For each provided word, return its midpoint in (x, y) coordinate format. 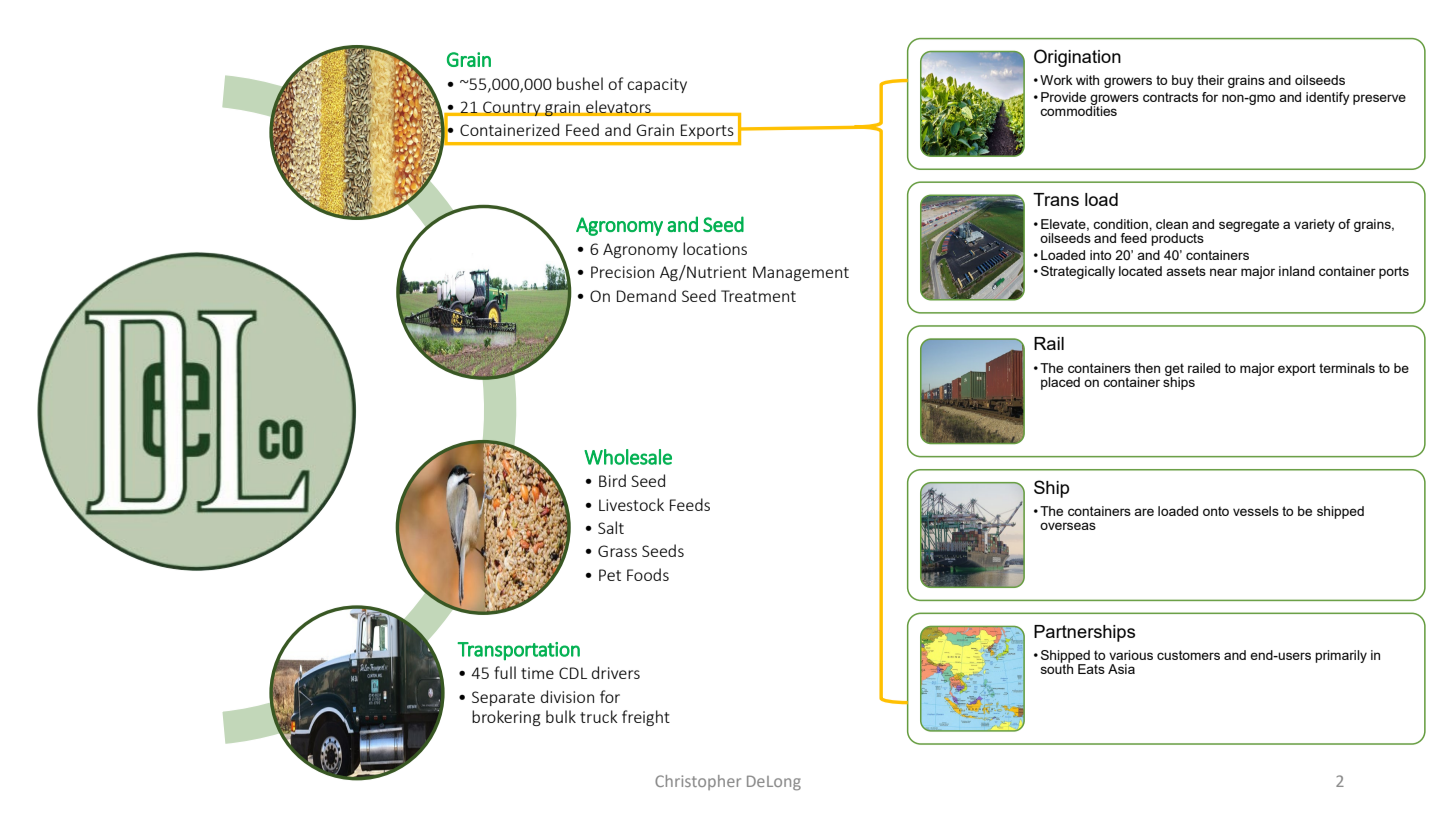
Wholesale (628, 457)
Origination (1077, 58)
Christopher (698, 782)
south (1057, 668)
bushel (580, 83)
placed (1060, 383)
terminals (1347, 368)
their (1210, 80)
